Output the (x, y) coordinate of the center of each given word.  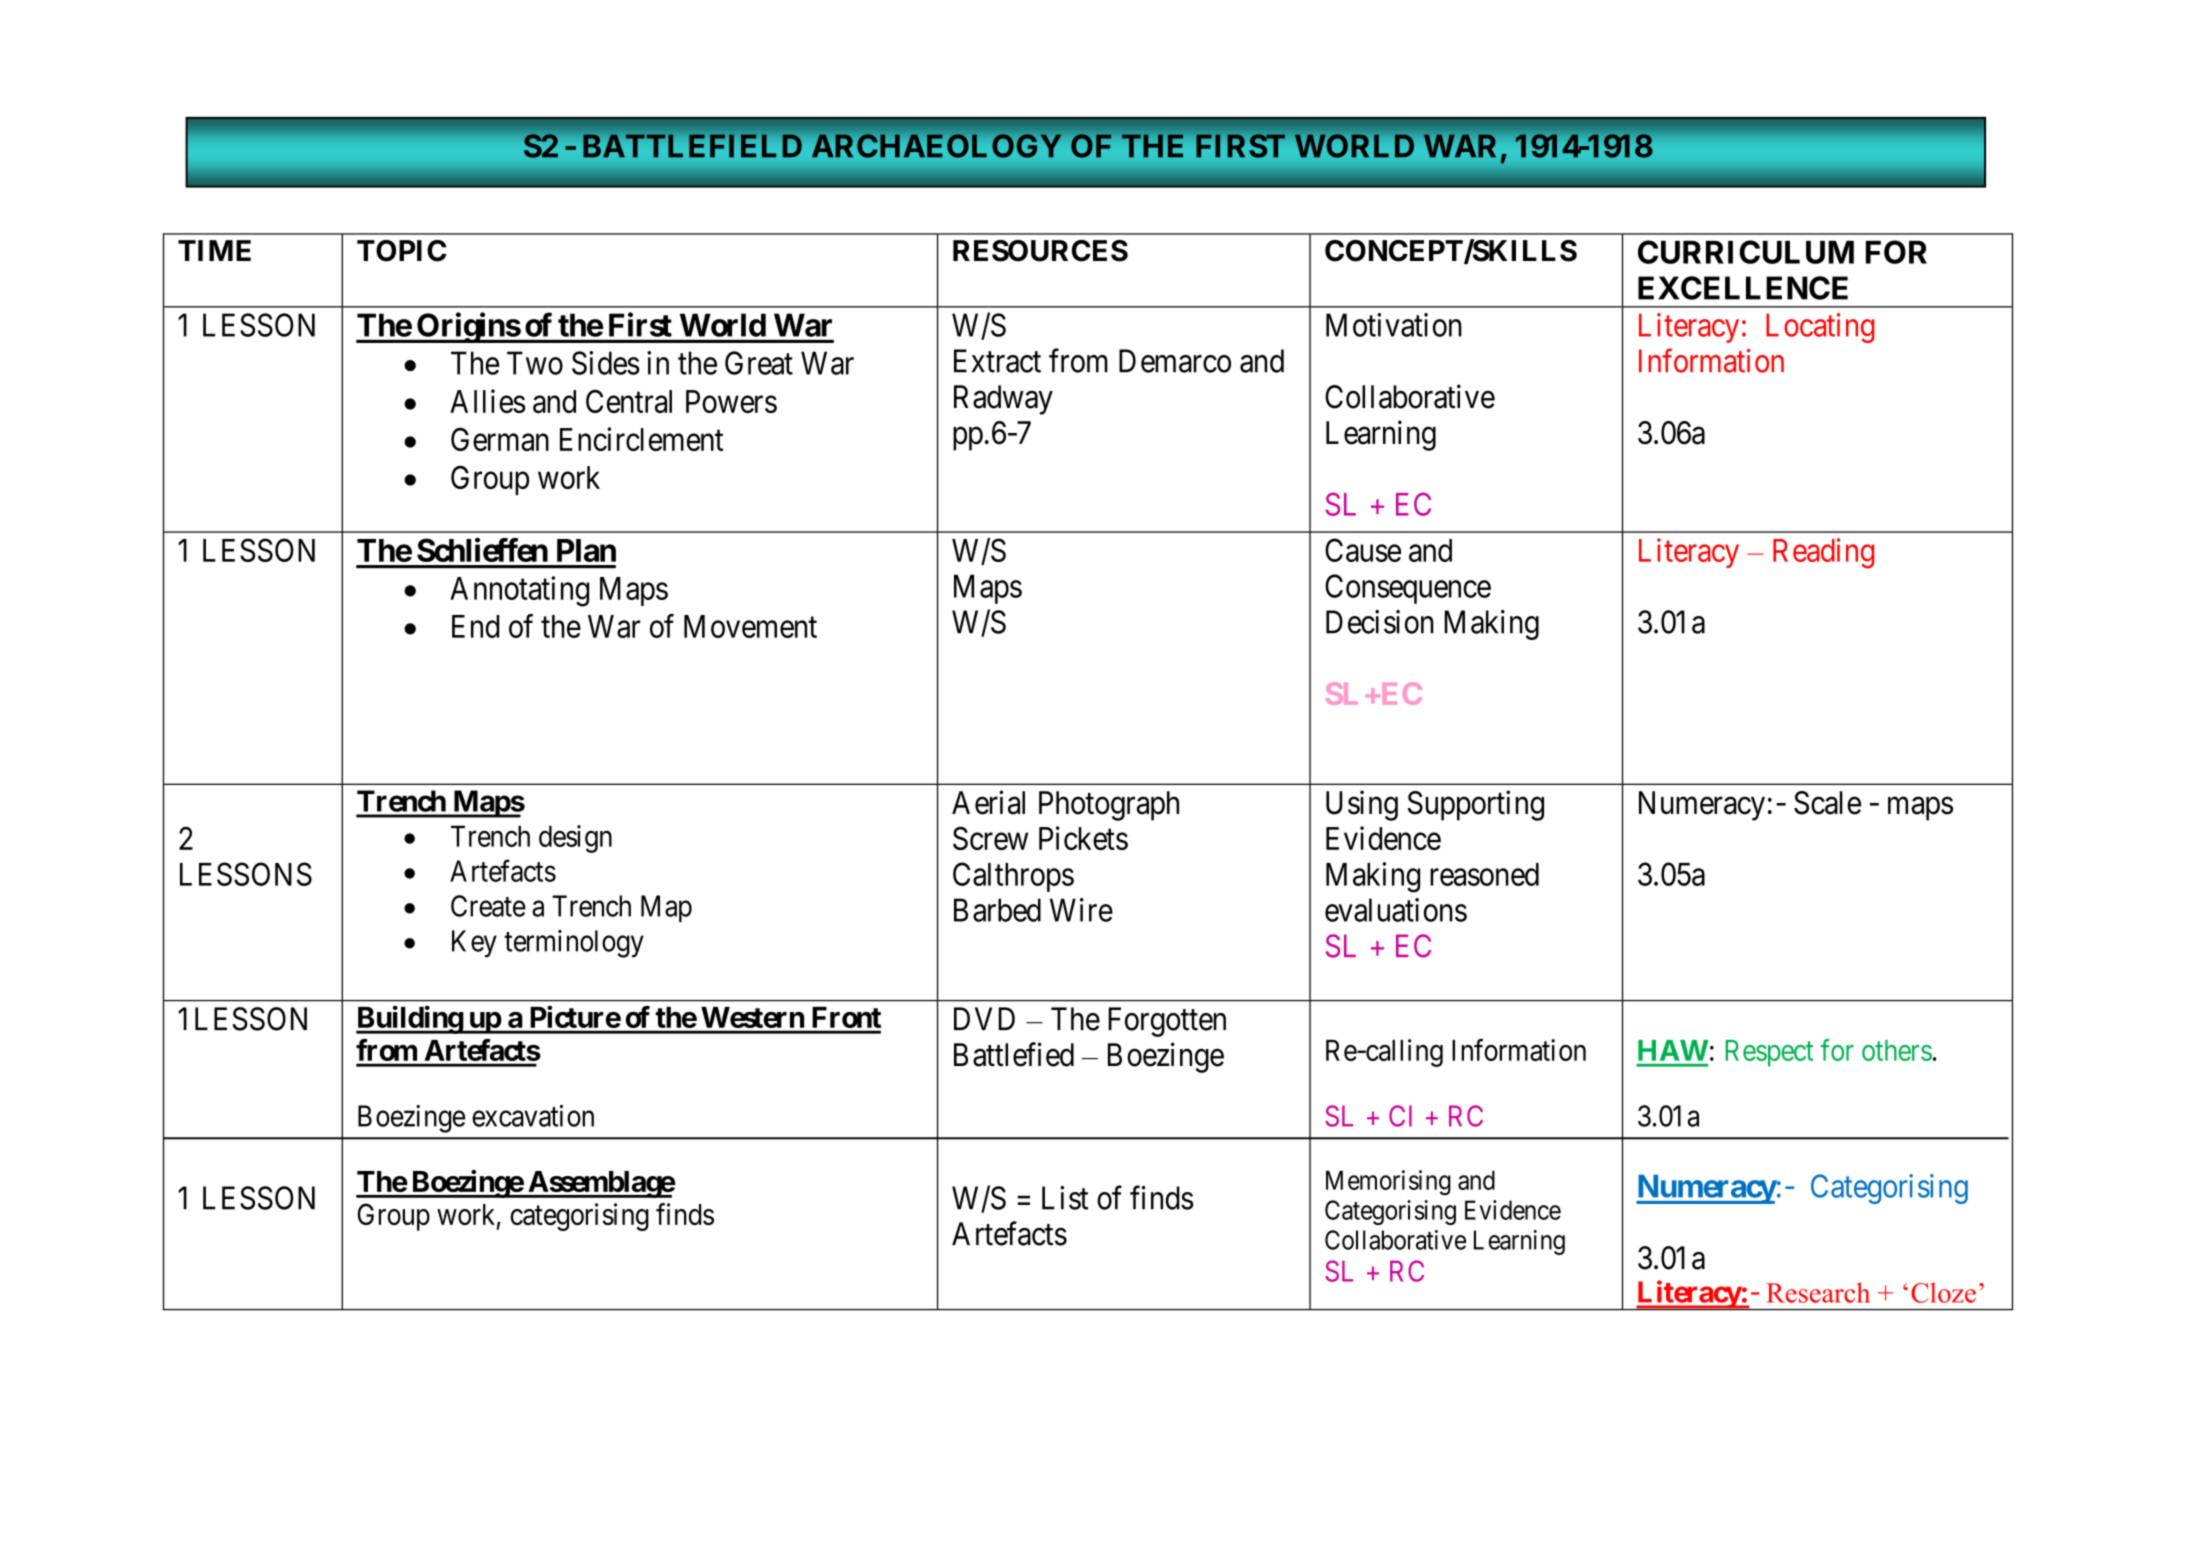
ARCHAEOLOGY (936, 146)
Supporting (1476, 805)
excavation (533, 1116)
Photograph (1109, 806)
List (1065, 1198)
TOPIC (402, 251)
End (475, 626)
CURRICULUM (1746, 252)
